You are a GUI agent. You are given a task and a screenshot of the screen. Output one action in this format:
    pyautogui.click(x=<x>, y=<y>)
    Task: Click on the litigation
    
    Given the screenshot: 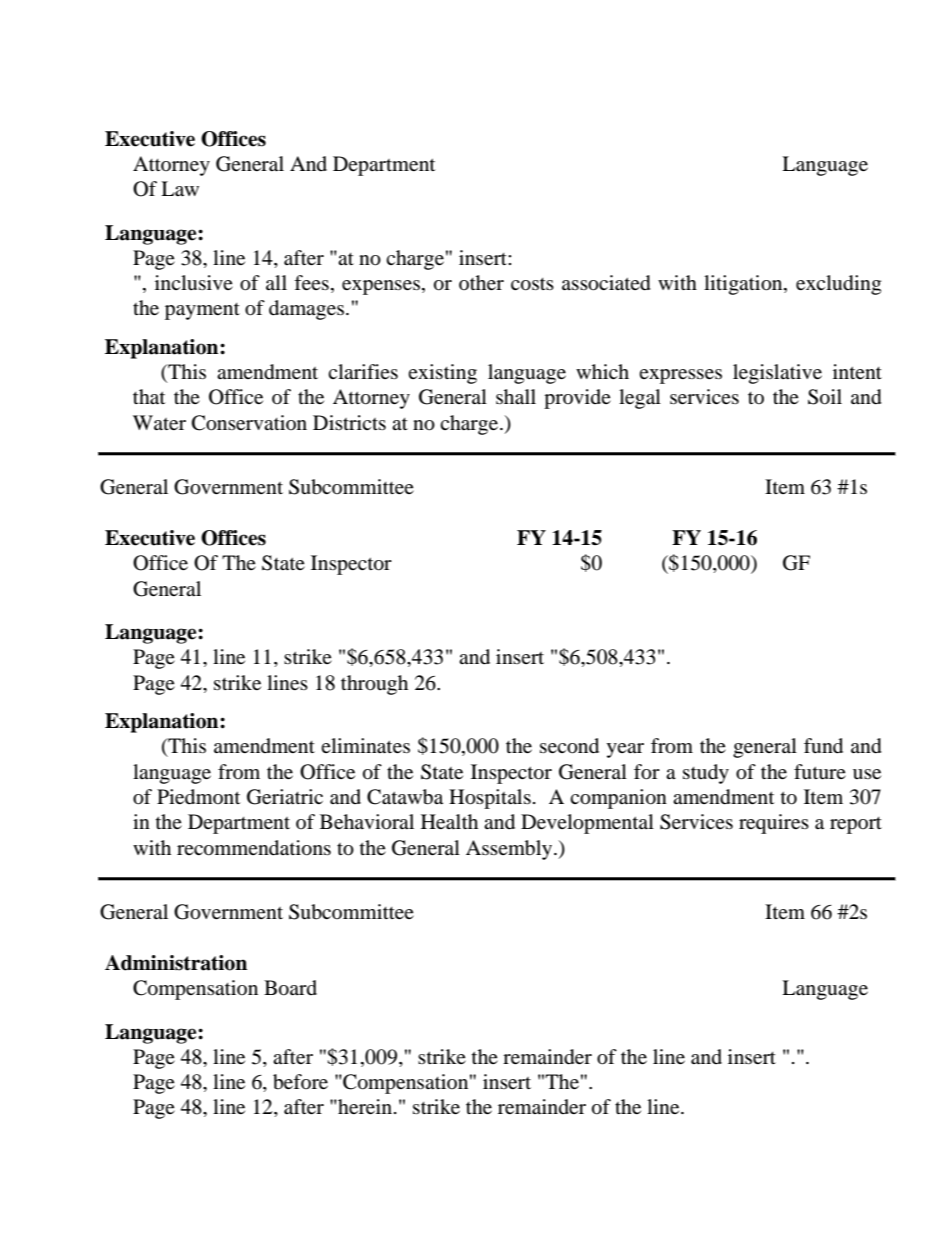 What is the action you would take?
    pyautogui.click(x=744, y=285)
